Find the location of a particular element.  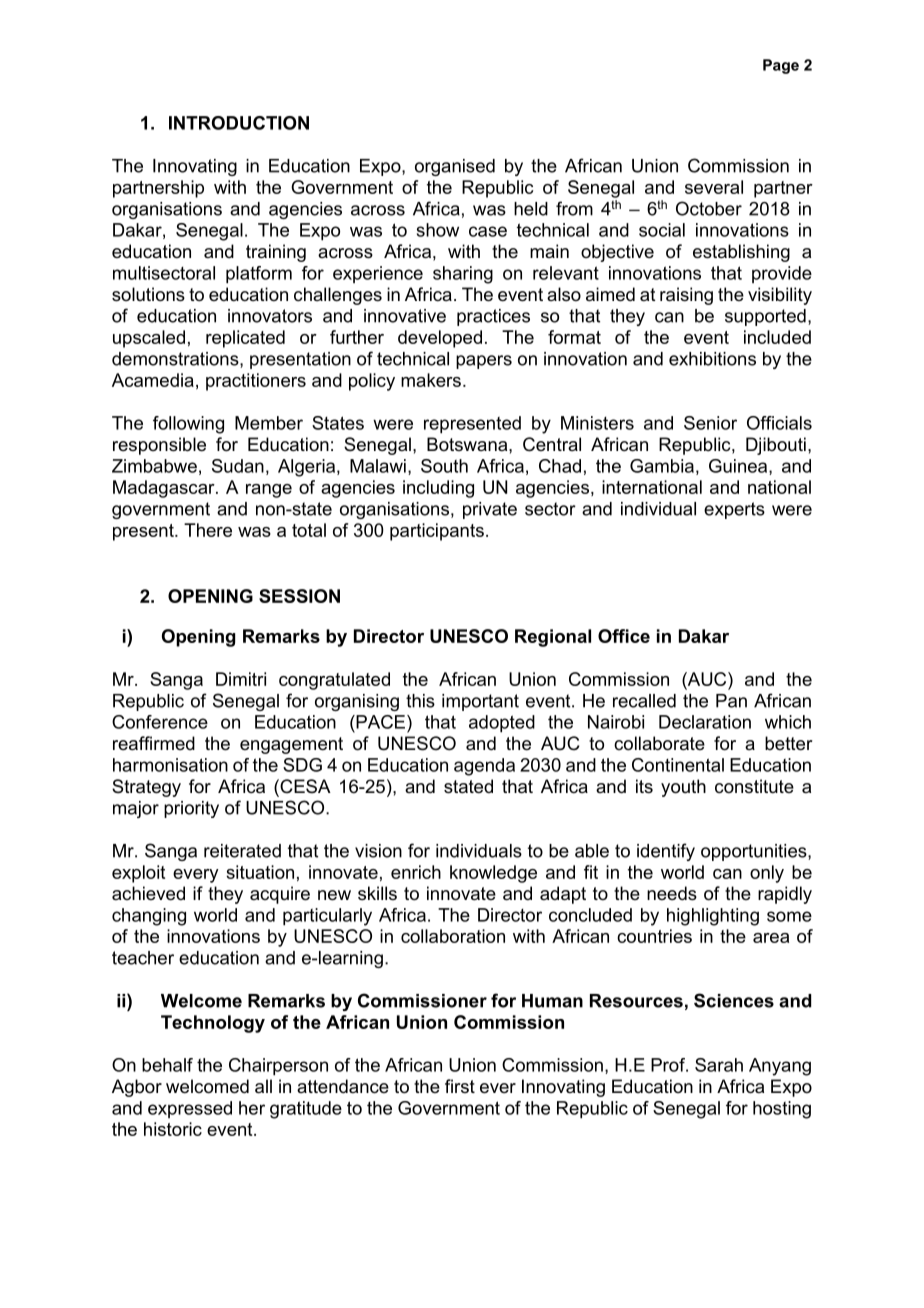

Office is located at coordinates (624, 636).
